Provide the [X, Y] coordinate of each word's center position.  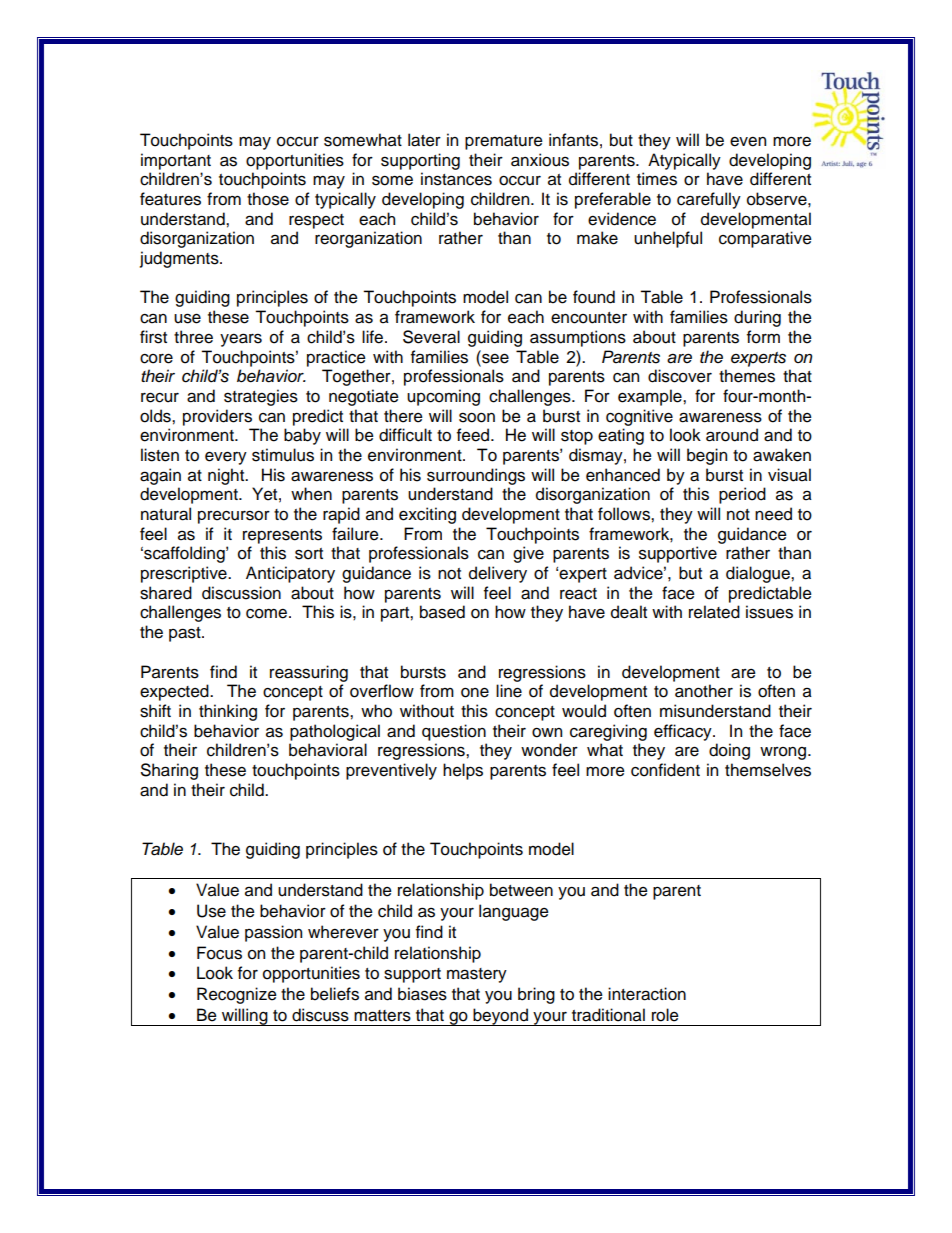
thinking [228, 712]
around [732, 435]
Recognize [237, 995]
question [454, 732]
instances [456, 179]
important [176, 161]
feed [474, 435]
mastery [477, 975]
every [226, 458]
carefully [709, 200]
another [704, 691]
